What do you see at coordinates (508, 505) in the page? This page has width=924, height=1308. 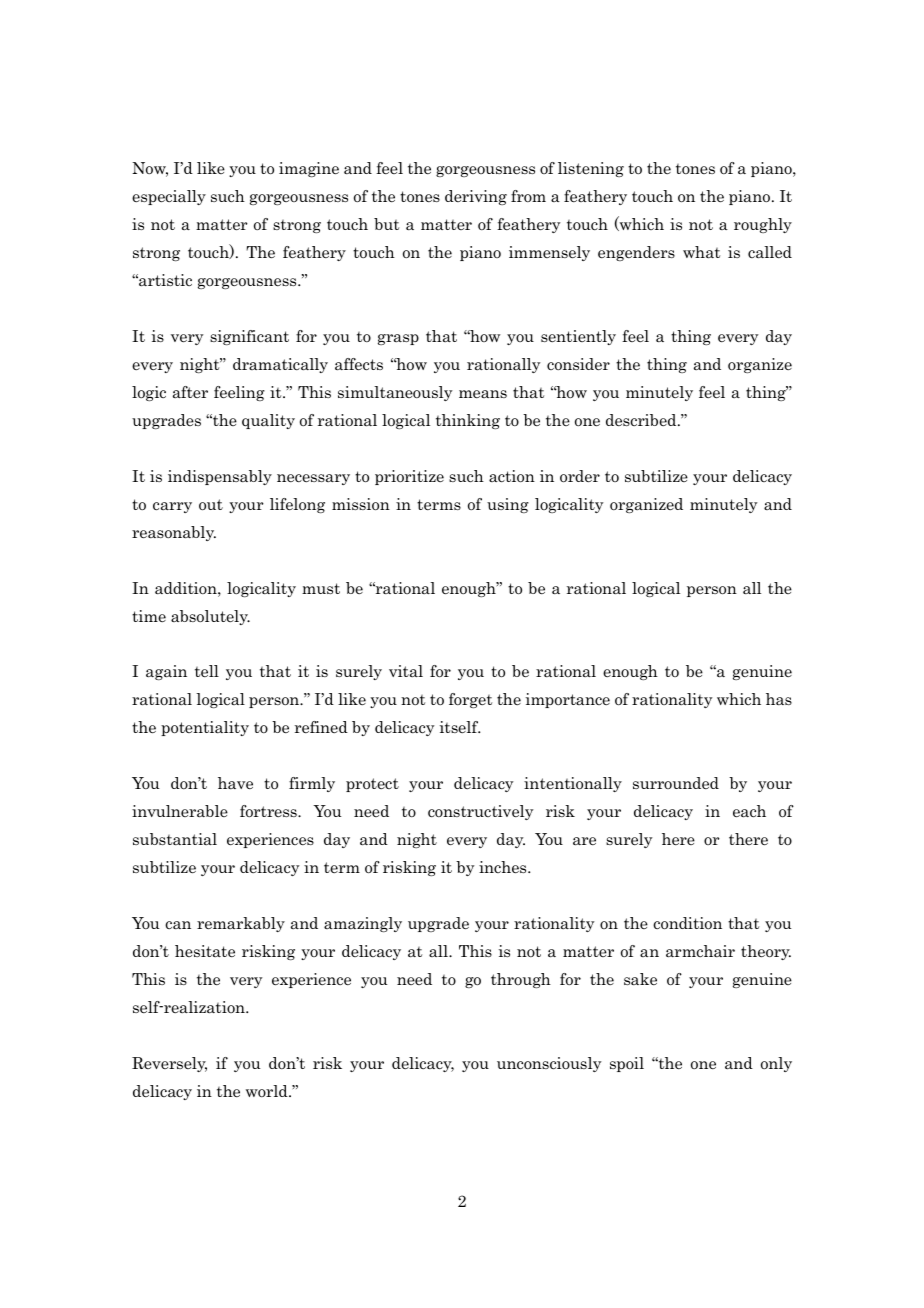 I see `using` at bounding box center [508, 505].
